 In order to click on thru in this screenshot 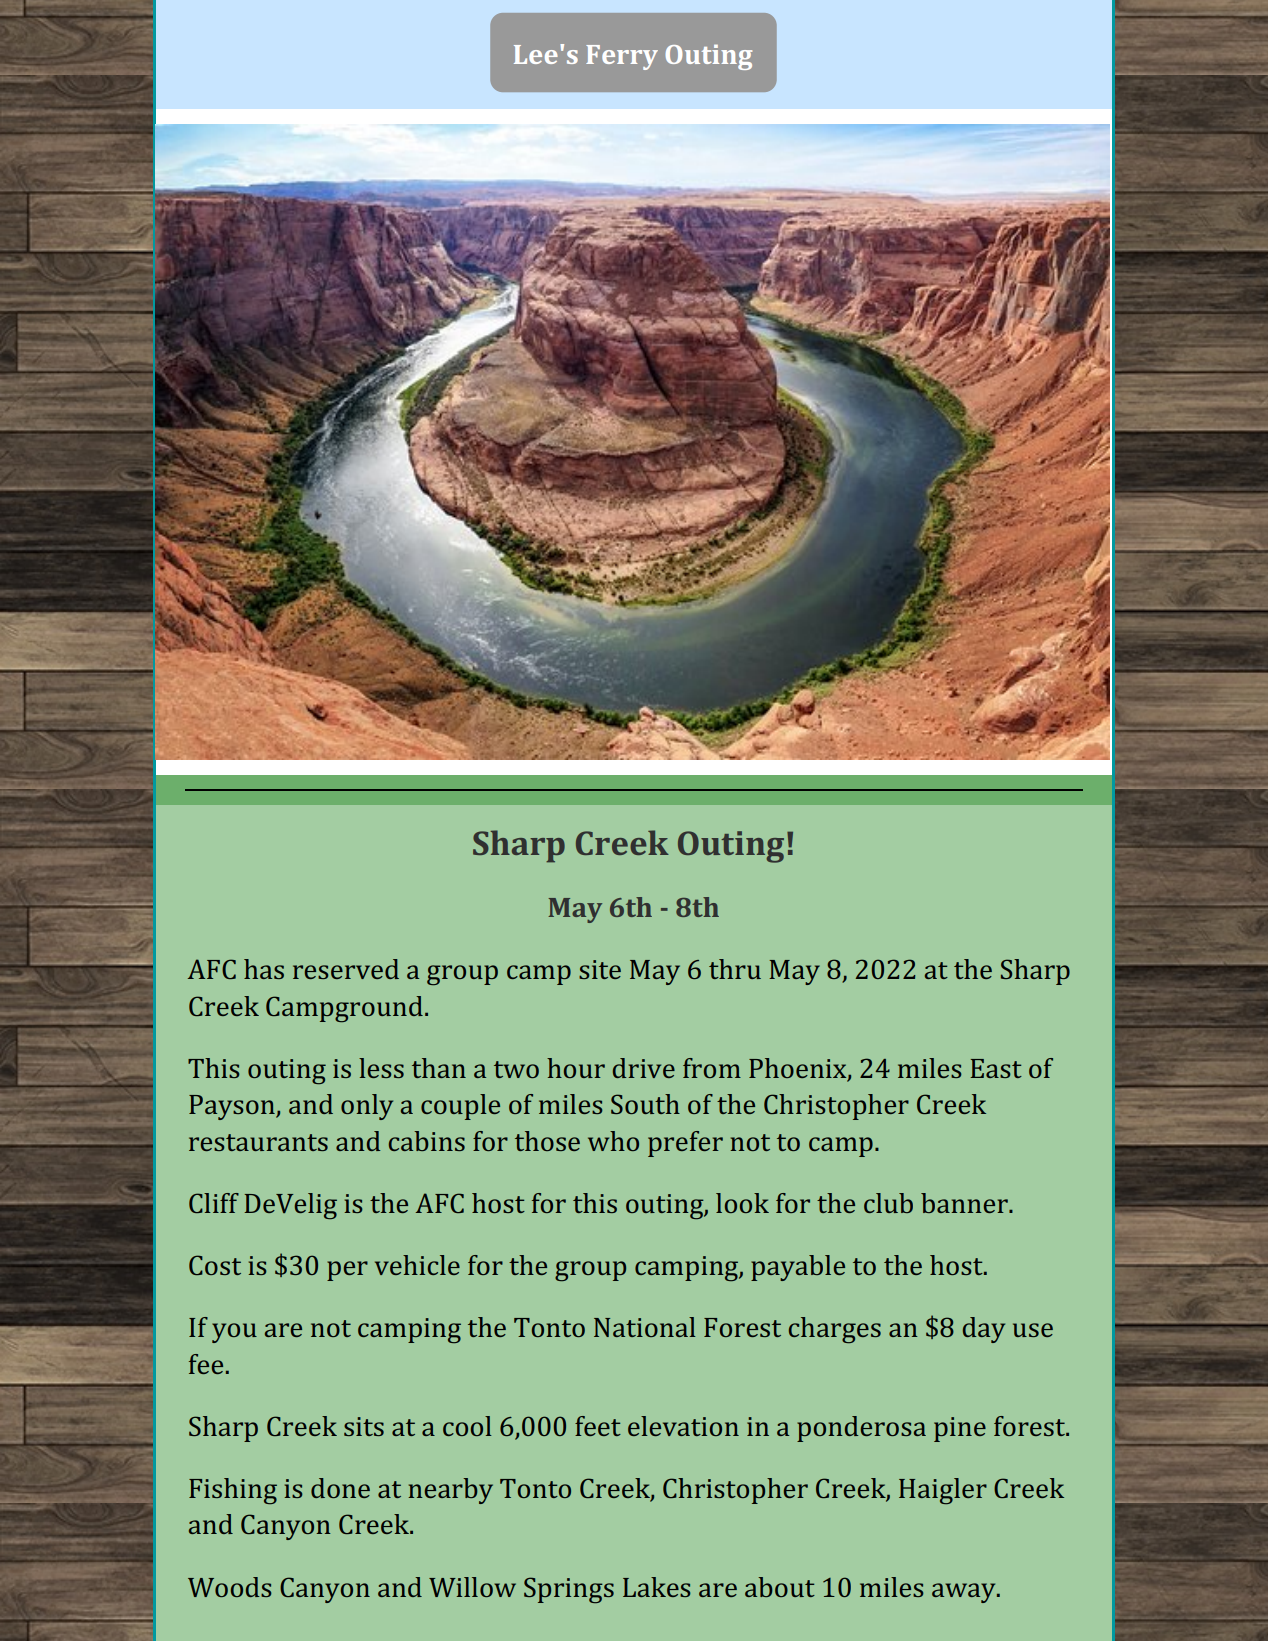, I will do `click(735, 969)`.
